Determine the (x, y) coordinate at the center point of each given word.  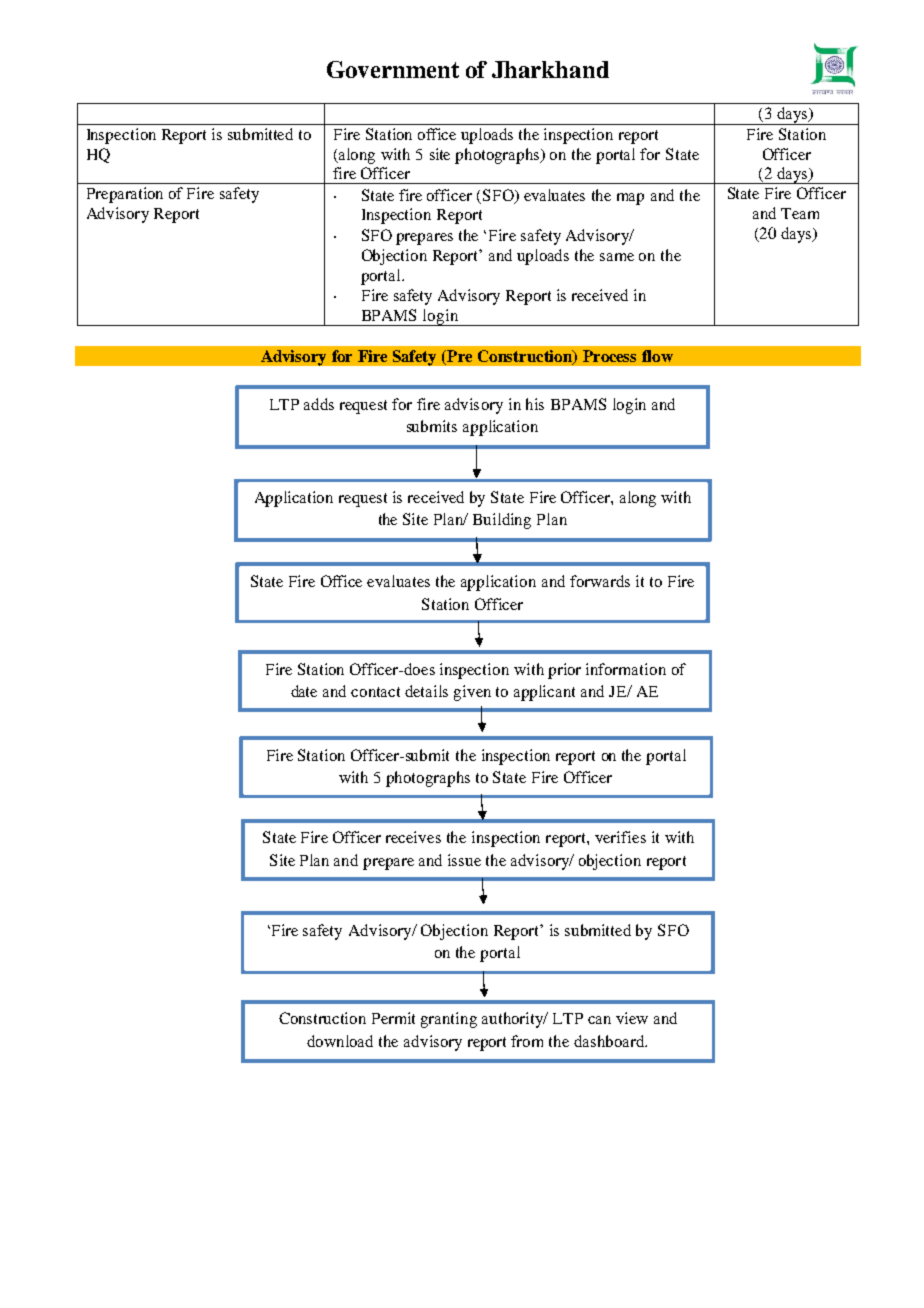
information (626, 669)
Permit (393, 1018)
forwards (600, 581)
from (527, 1041)
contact (375, 692)
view (632, 1018)
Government (393, 69)
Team (800, 213)
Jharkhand (550, 69)
